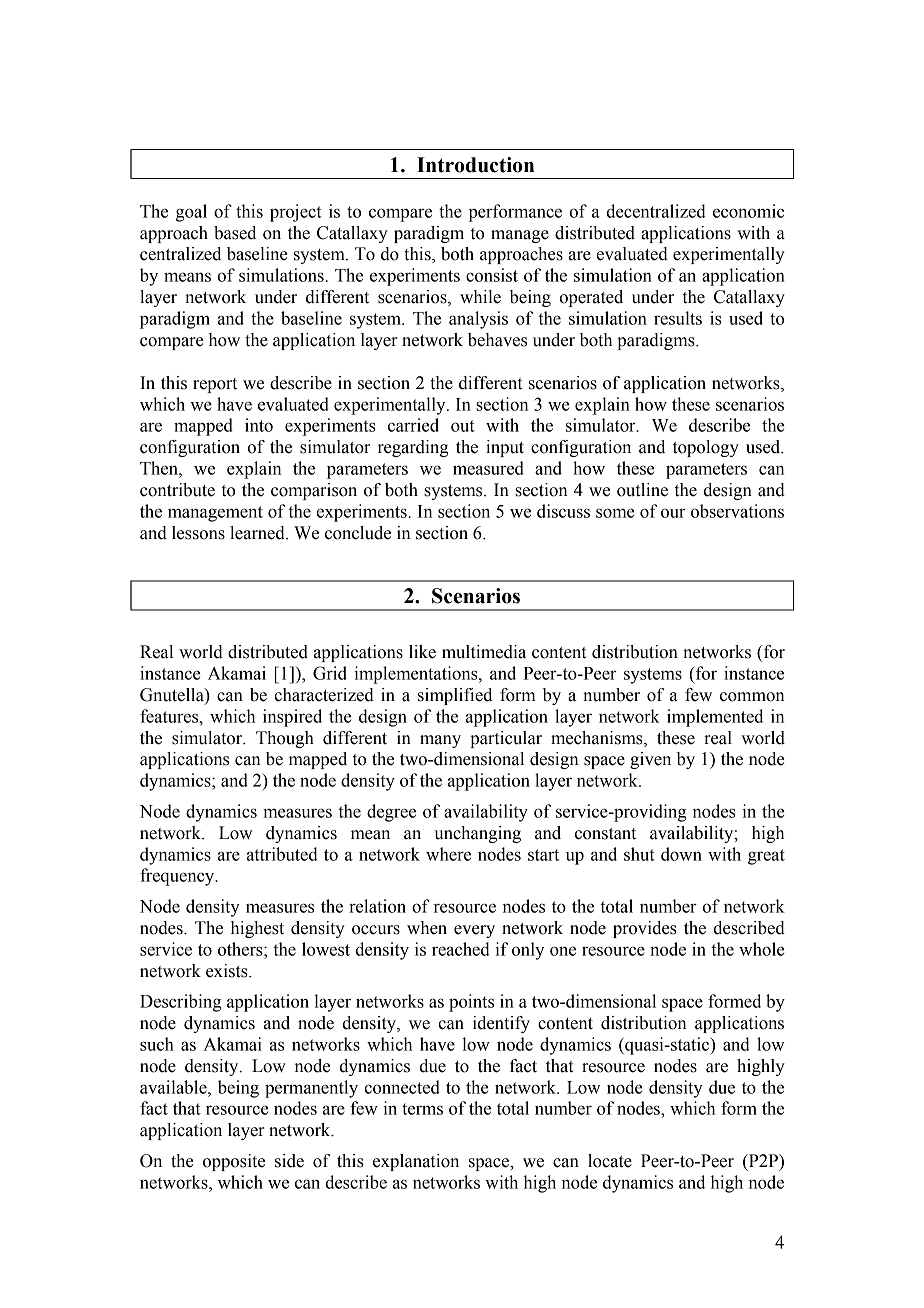 The height and width of the screenshot is (1308, 924). I want to click on Introduction, so click(475, 165).
